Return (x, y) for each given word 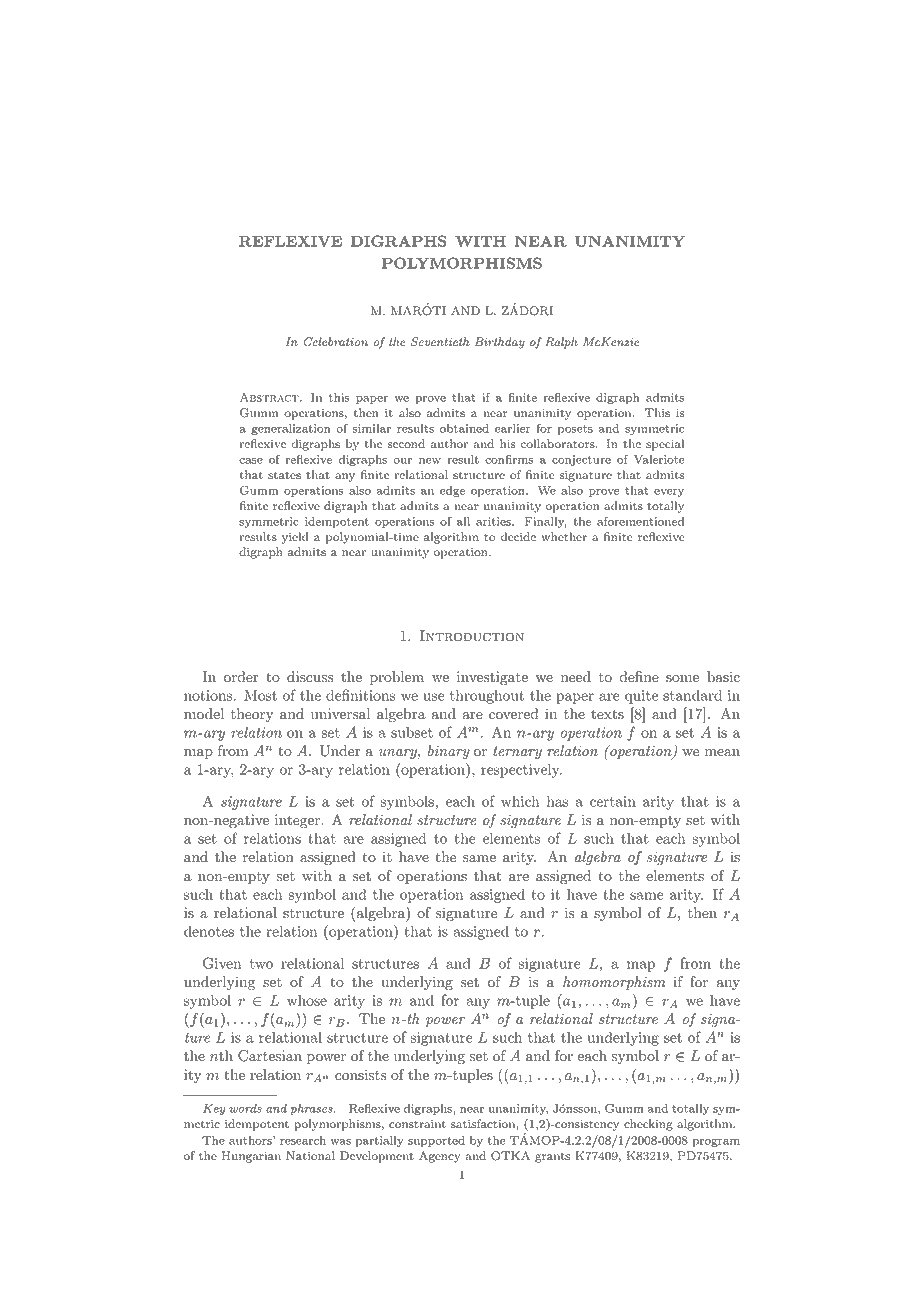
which (520, 801)
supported (436, 1141)
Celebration (335, 342)
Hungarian (251, 1157)
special (665, 445)
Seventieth (440, 342)
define (639, 677)
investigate (492, 678)
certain (613, 801)
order (241, 677)
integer (297, 821)
